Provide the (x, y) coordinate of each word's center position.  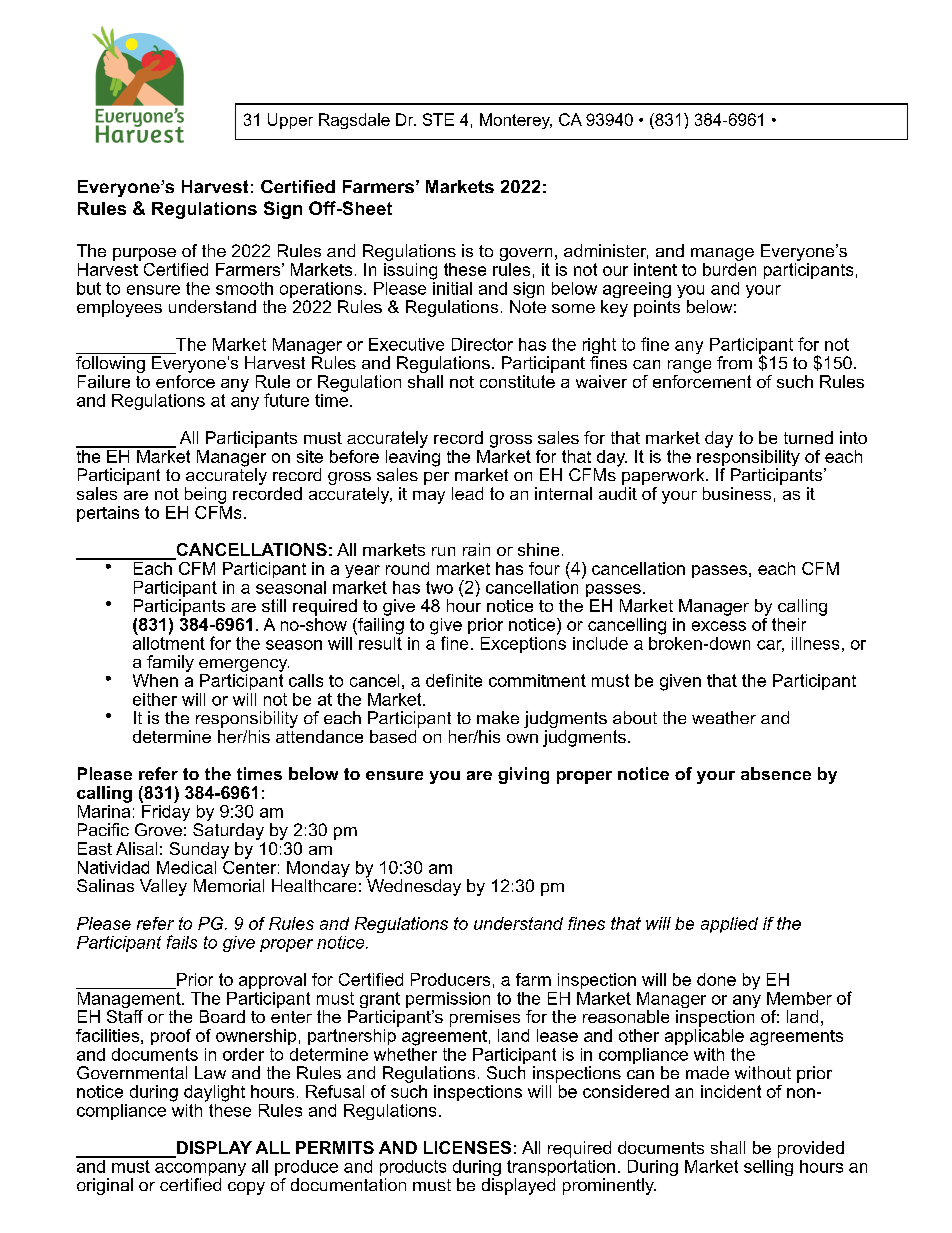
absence (776, 773)
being (205, 495)
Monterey (516, 121)
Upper (290, 121)
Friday (165, 813)
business (737, 493)
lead (467, 493)
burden (729, 269)
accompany (200, 1171)
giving (523, 775)
